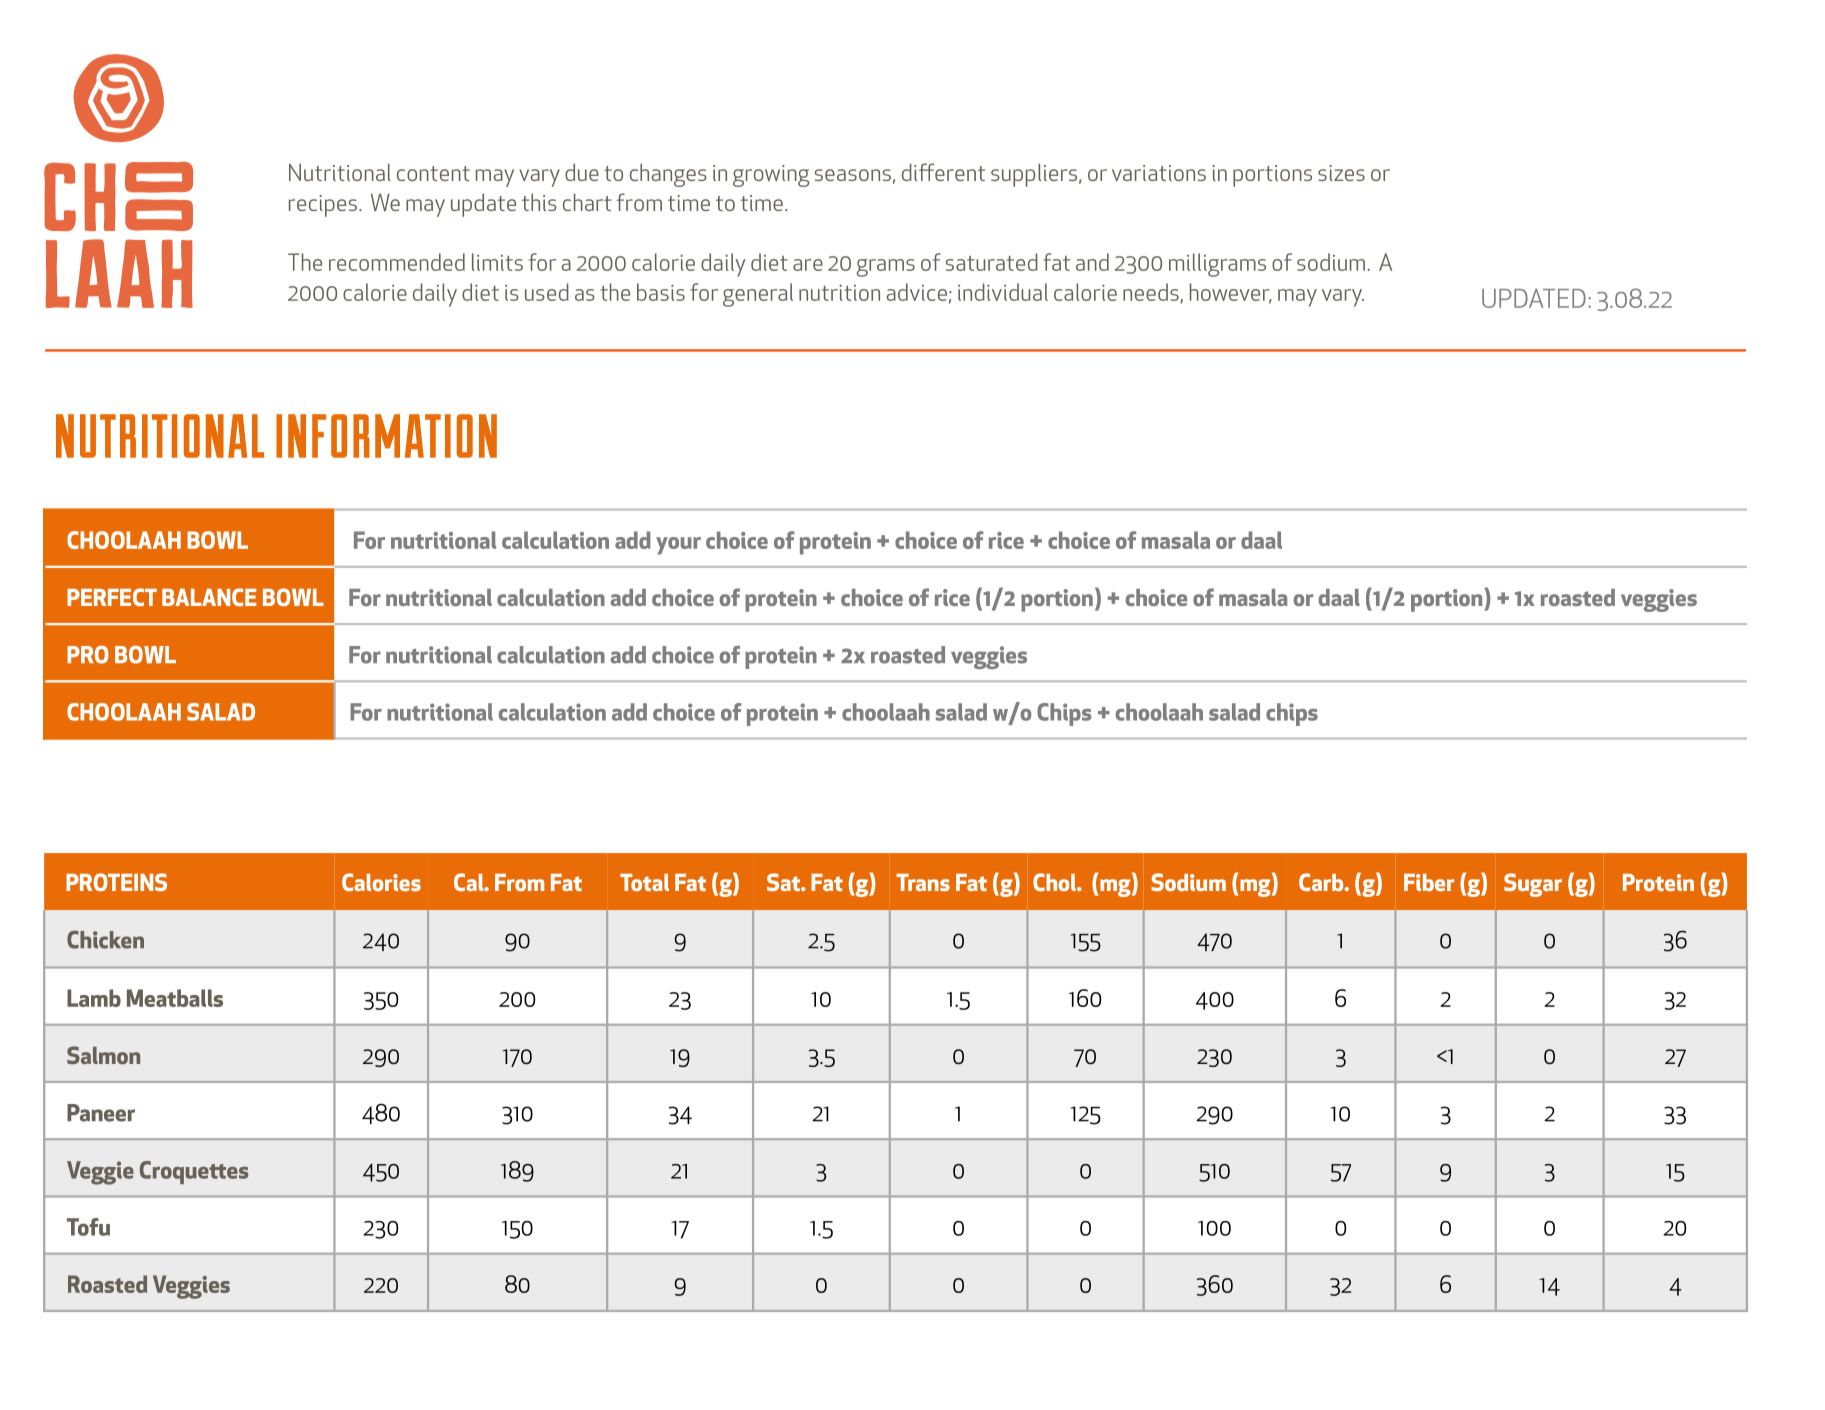 The width and height of the page is (1825, 1410). Describe the element at coordinates (771, 176) in the page. I see `growing` at that location.
